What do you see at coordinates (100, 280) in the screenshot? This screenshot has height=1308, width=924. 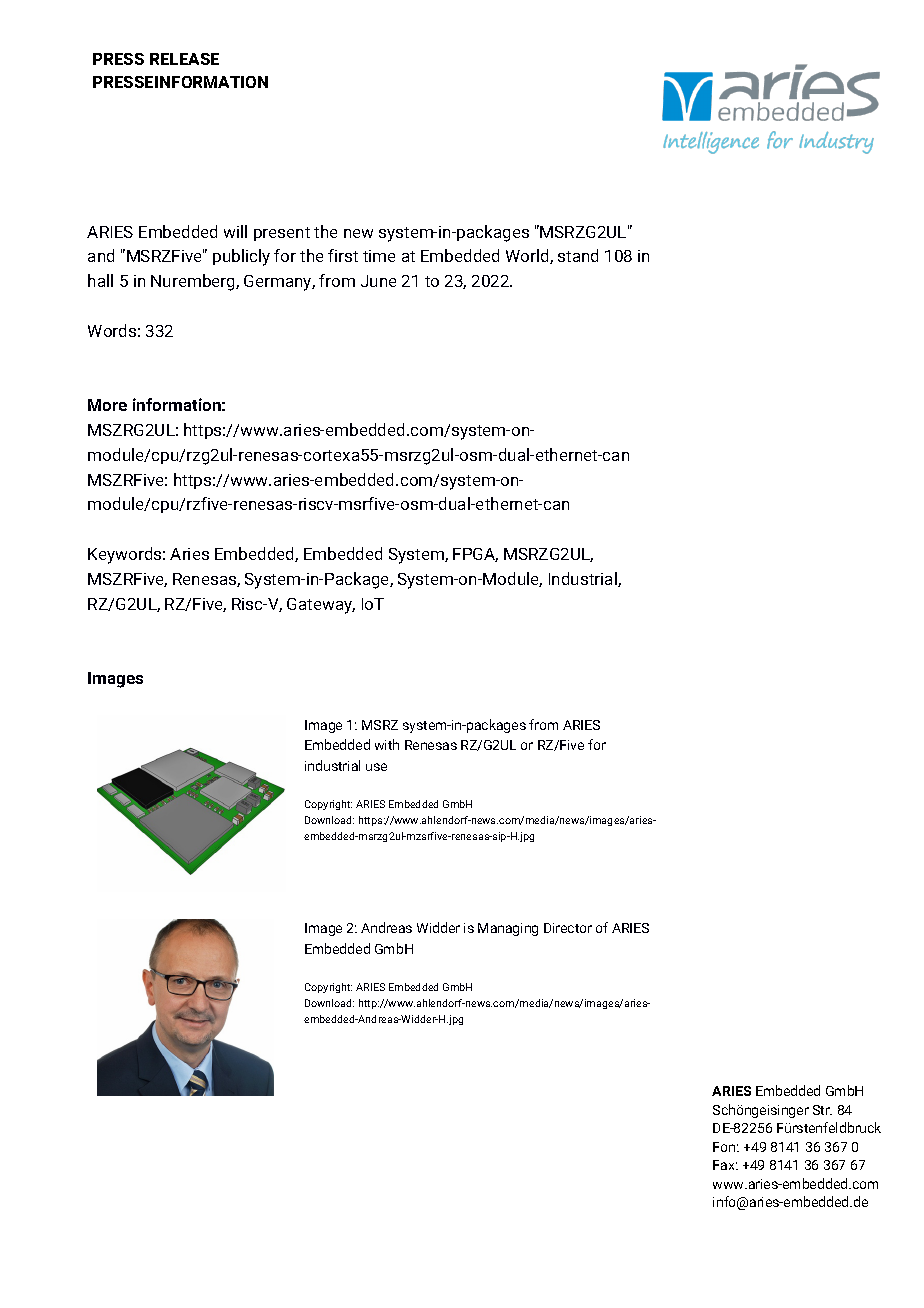 I see `hall` at bounding box center [100, 280].
